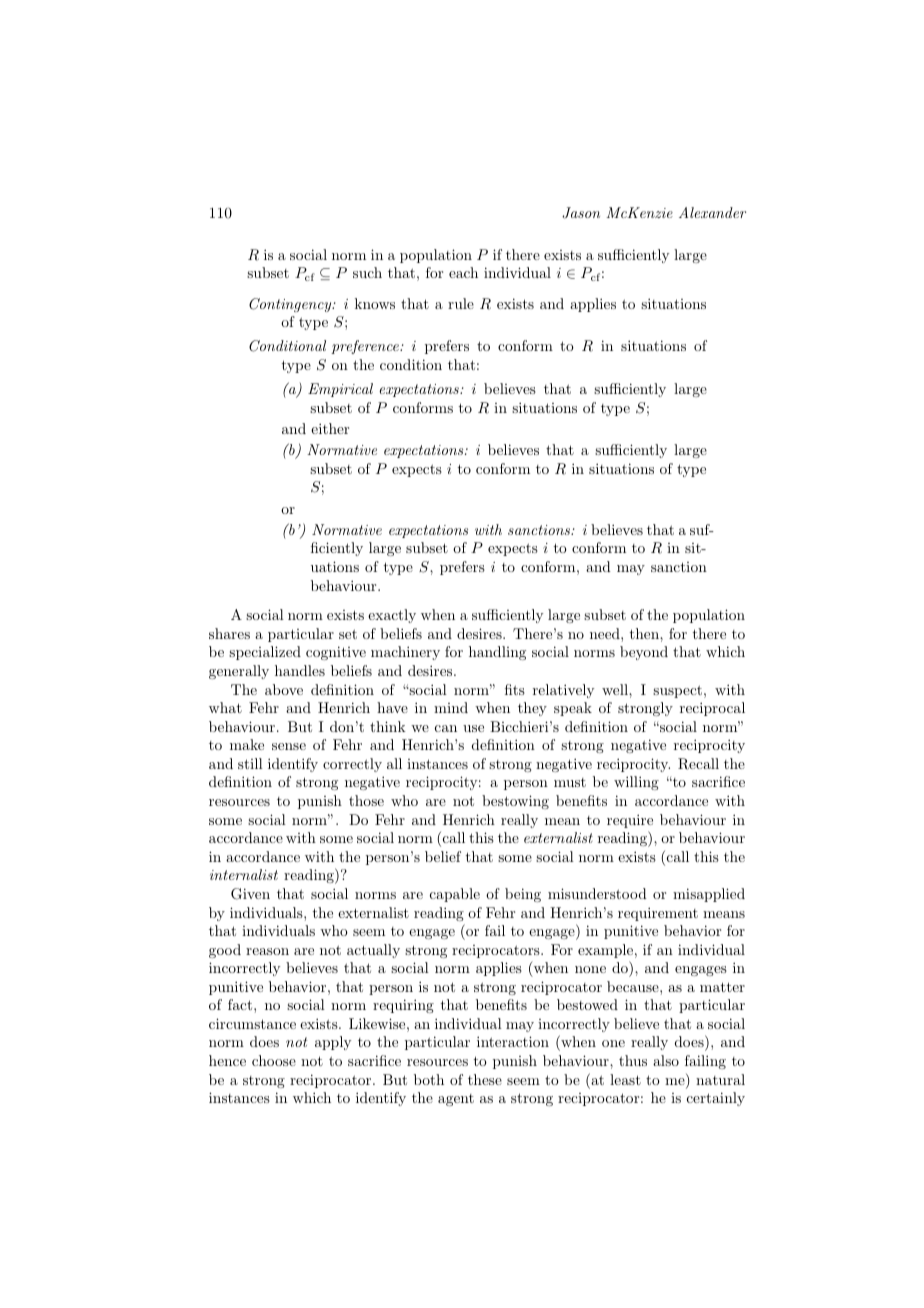 The image size is (924, 1308). I want to click on Alexander, so click(712, 212).
